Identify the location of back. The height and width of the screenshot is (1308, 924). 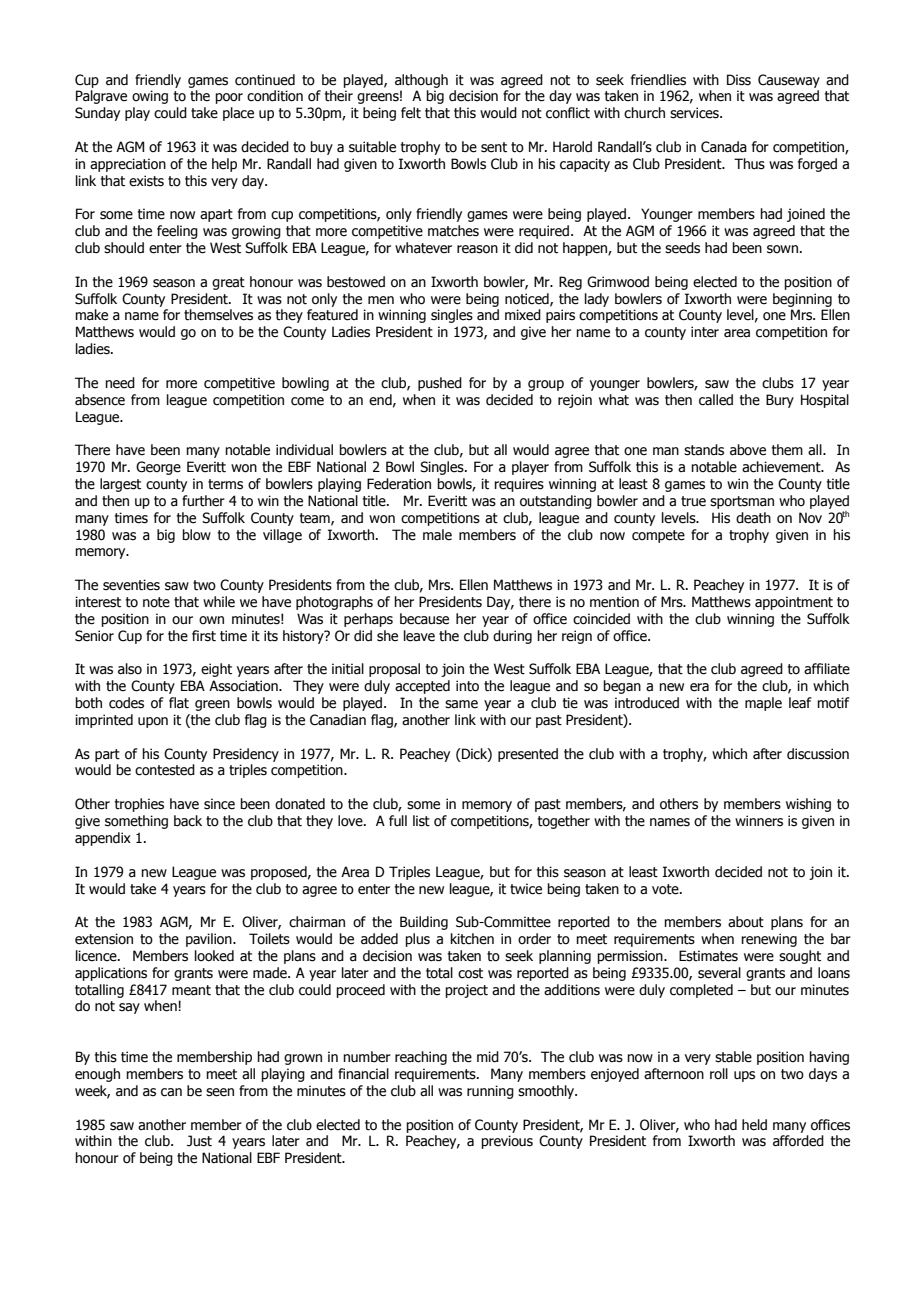
(188, 821).
